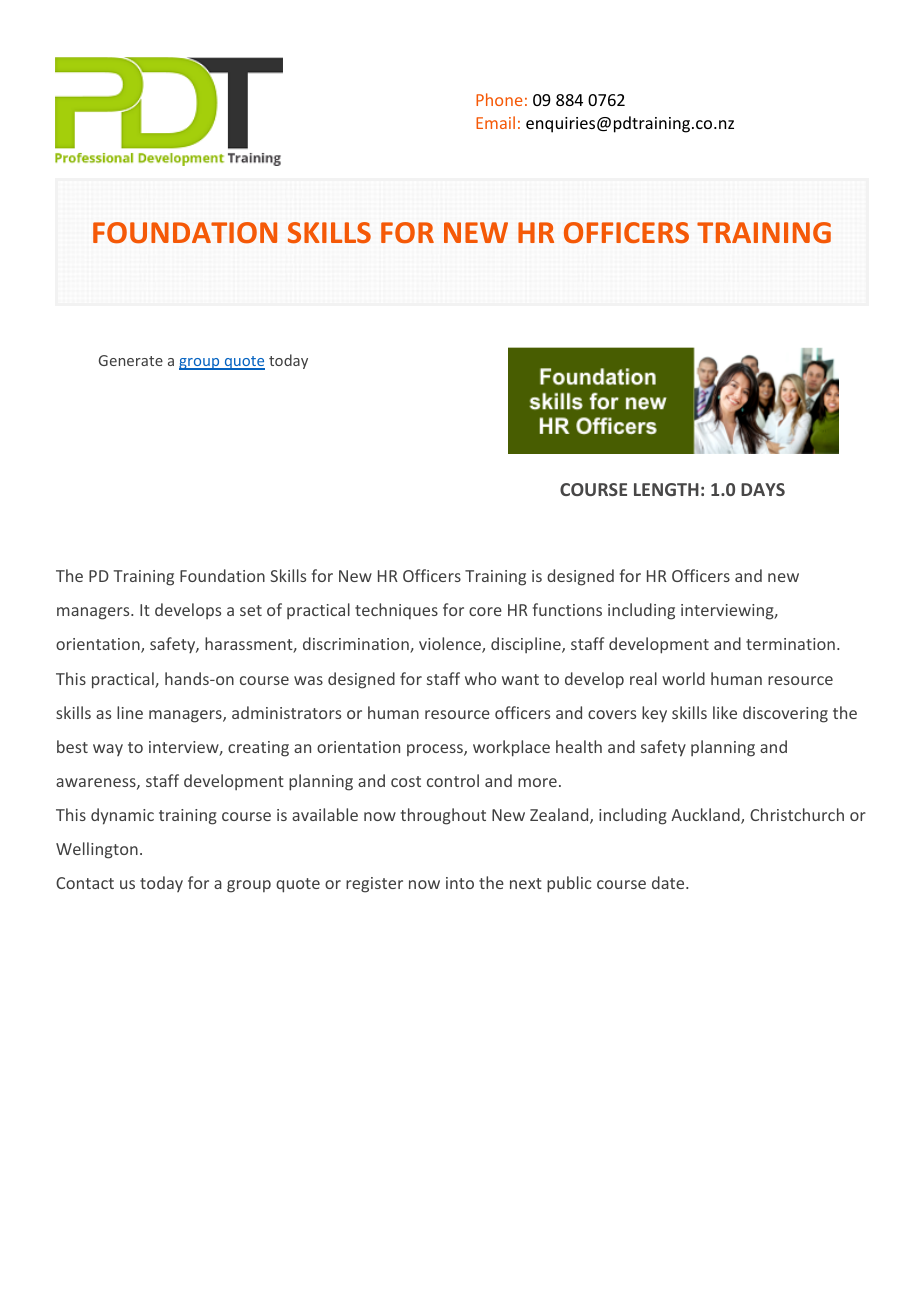 The width and height of the screenshot is (924, 1308). I want to click on techniques, so click(396, 611).
